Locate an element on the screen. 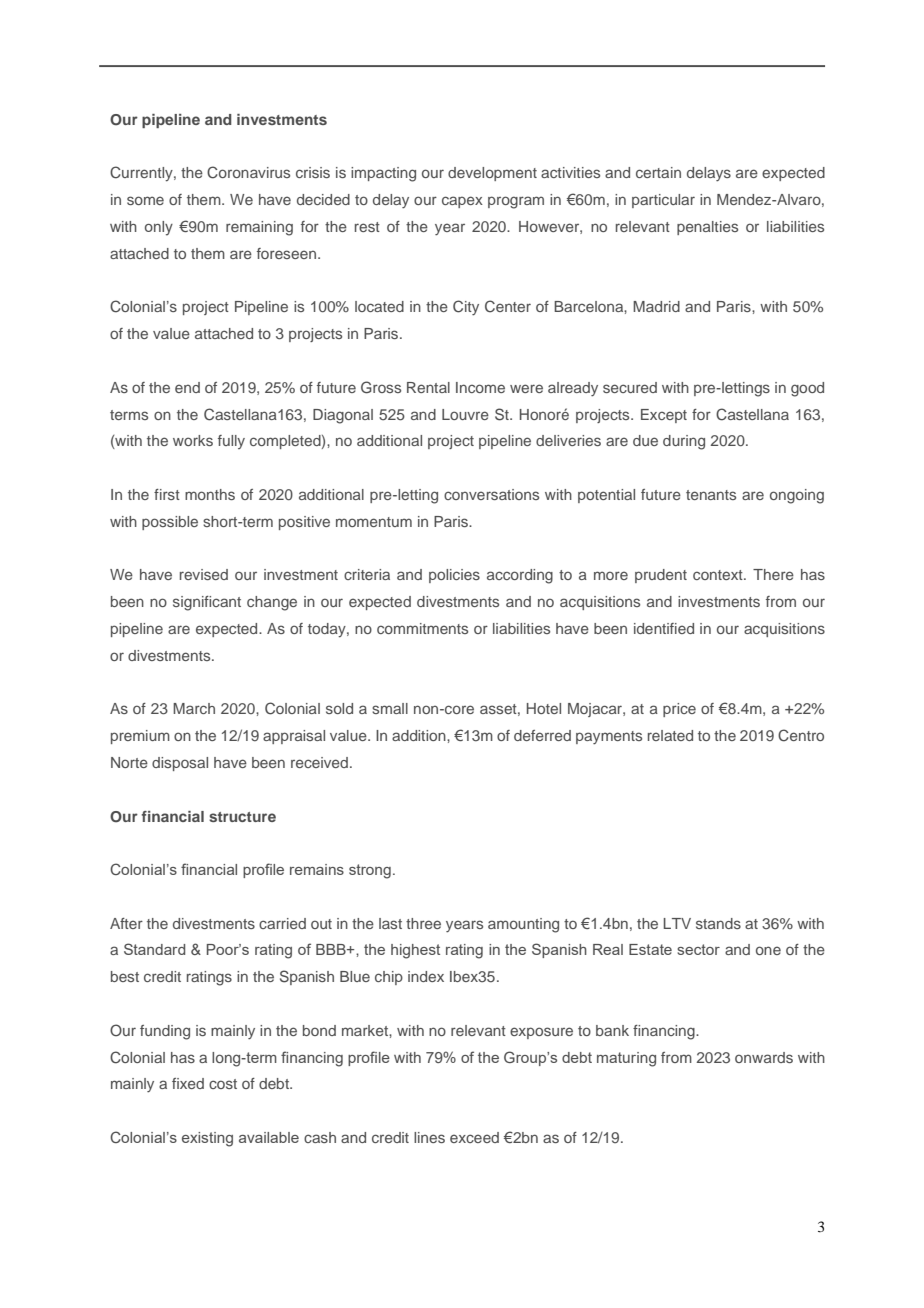 This screenshot has width=924, height=1308. structure is located at coordinates (242, 817).
